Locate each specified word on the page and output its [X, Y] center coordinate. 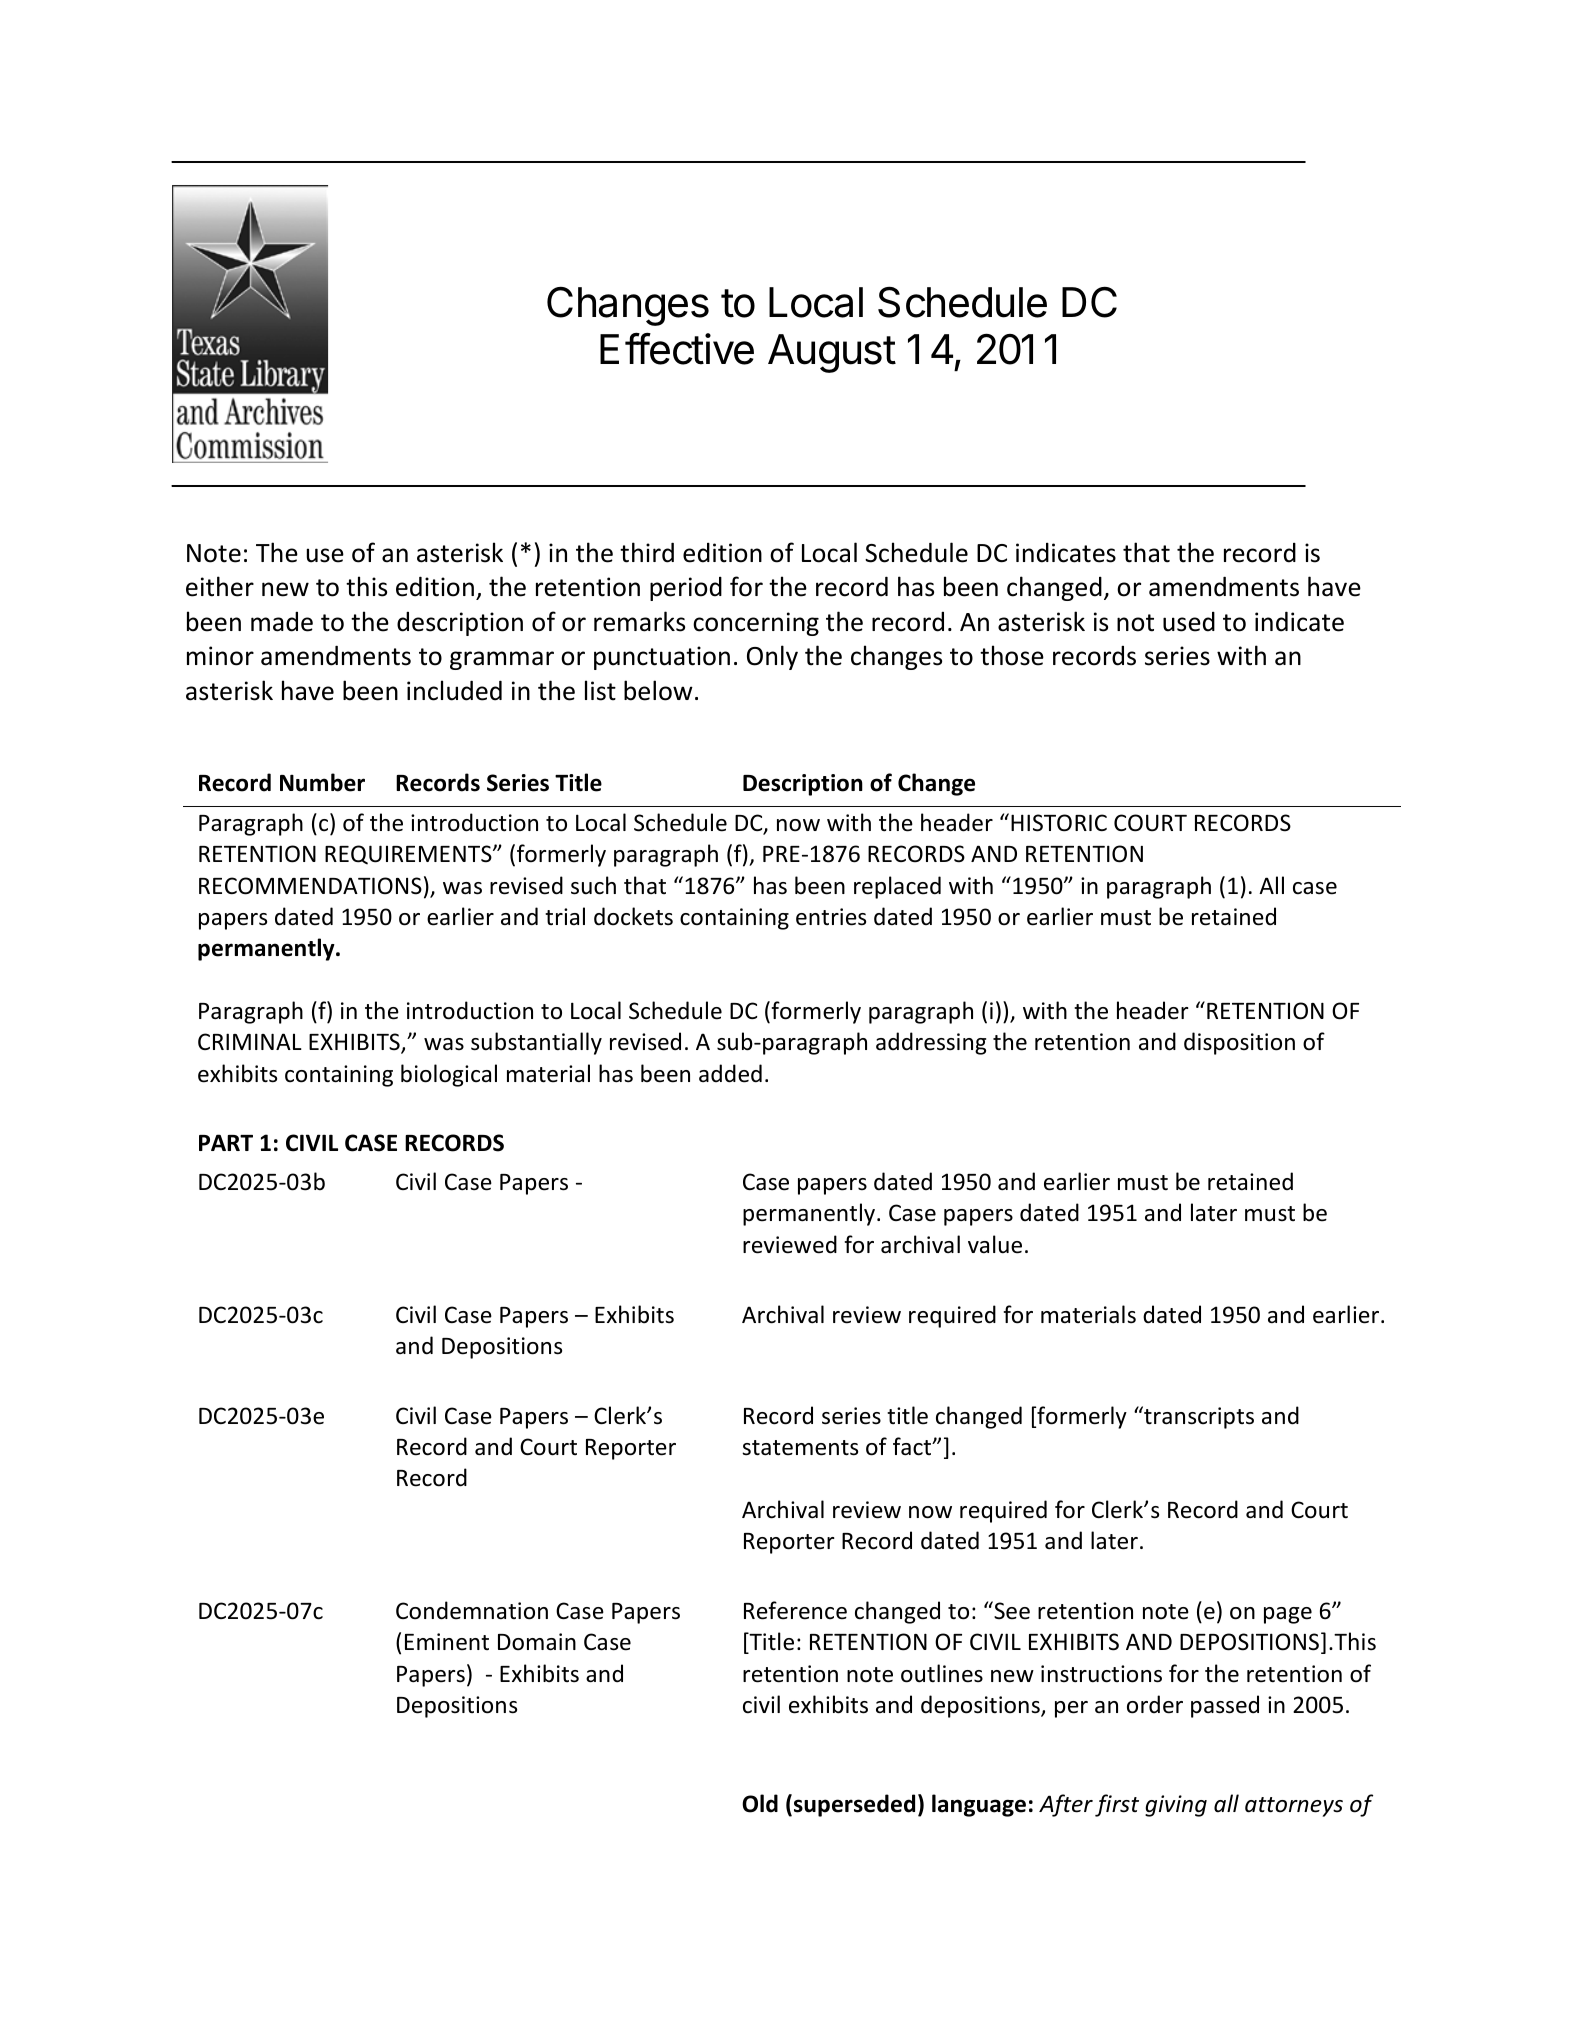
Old [760, 1803]
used [1189, 622]
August [832, 353]
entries [831, 917]
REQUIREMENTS [409, 855]
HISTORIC [1059, 823]
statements [800, 1448]
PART [226, 1142]
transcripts [1198, 1417]
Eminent [447, 1642]
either [220, 586]
